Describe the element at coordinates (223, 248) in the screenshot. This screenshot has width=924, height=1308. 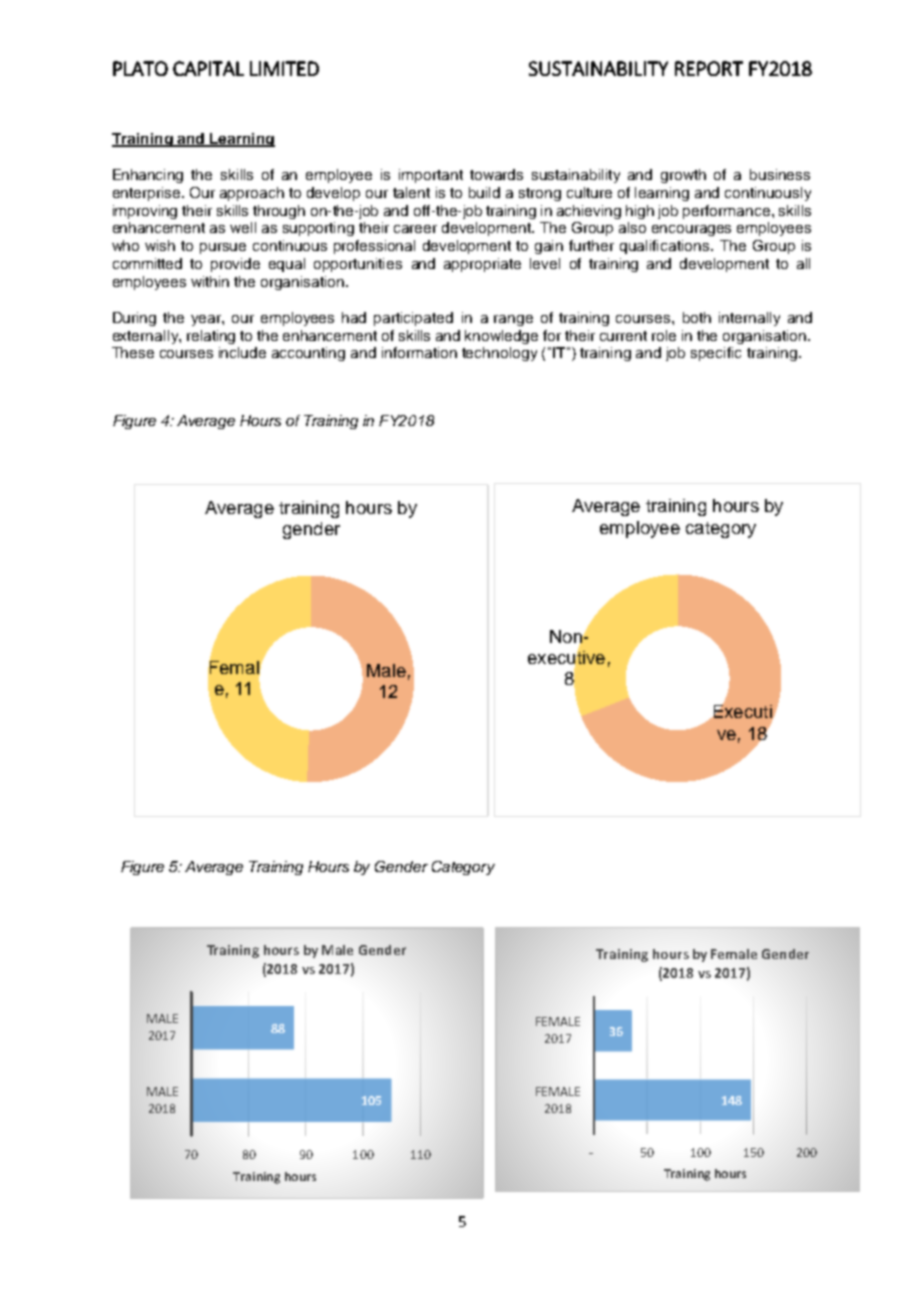
I see `pursue` at that location.
